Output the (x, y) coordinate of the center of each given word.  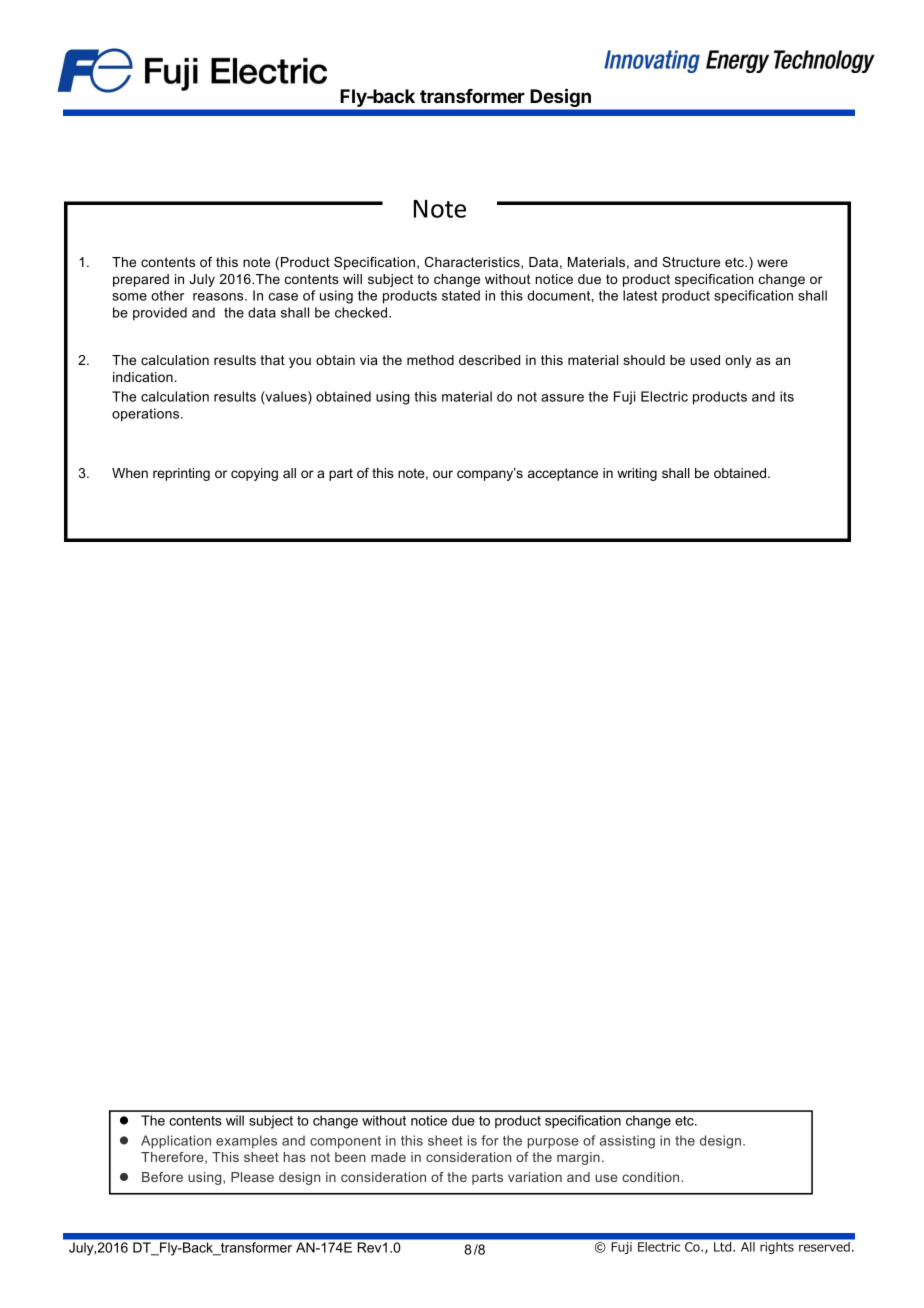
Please (252, 1177)
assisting (627, 1142)
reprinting (181, 474)
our (443, 474)
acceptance (563, 474)
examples (246, 1141)
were (772, 263)
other (167, 295)
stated (461, 295)
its (787, 396)
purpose (553, 1143)
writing (637, 474)
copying (254, 474)
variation (535, 1177)
